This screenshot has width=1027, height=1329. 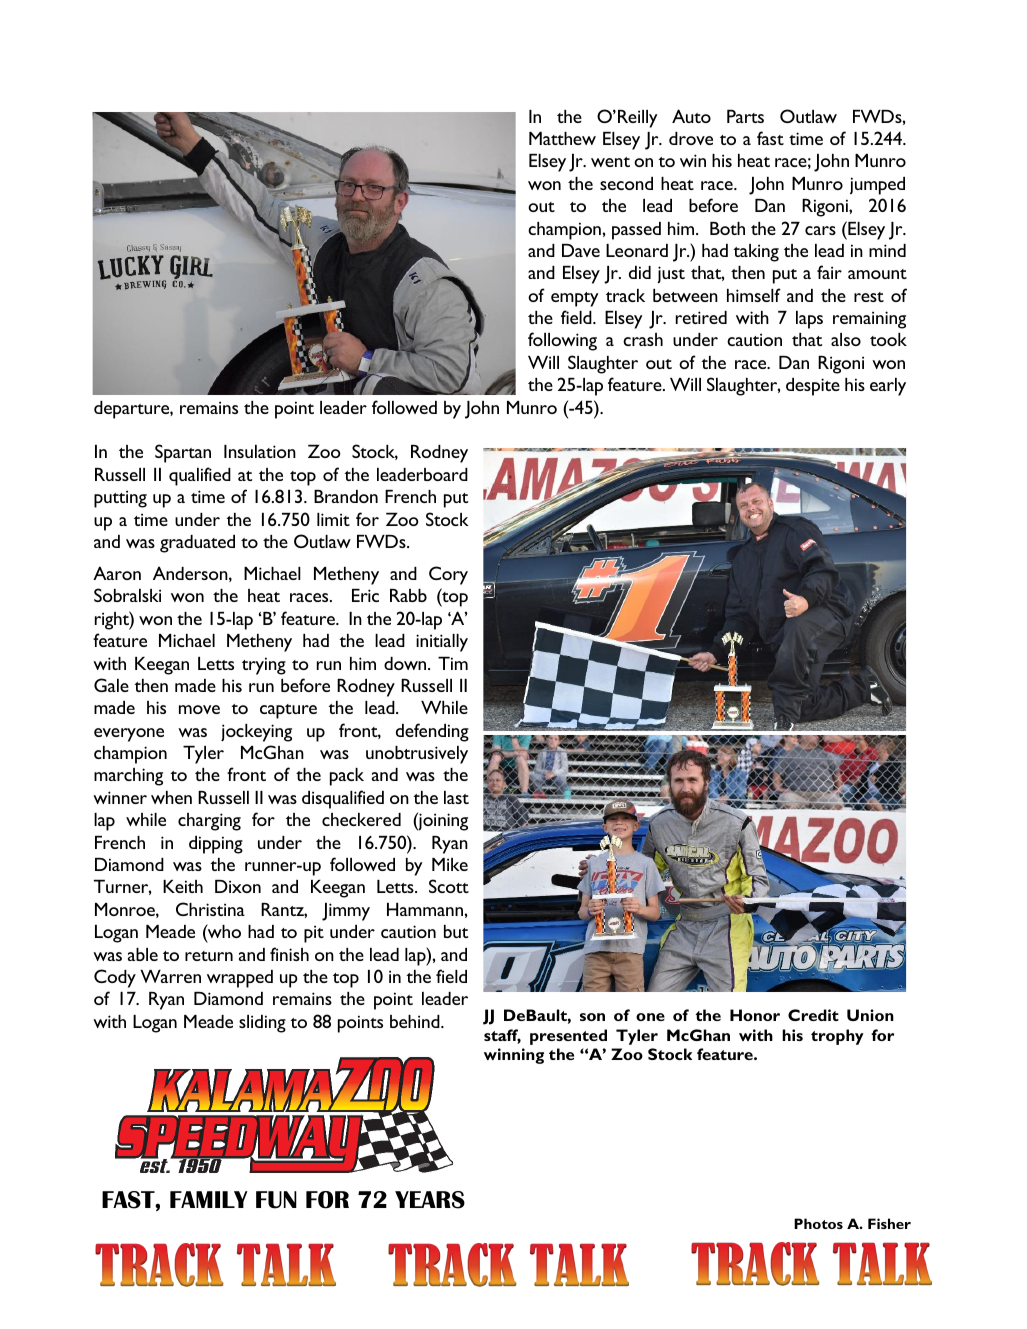 What do you see at coordinates (745, 116) in the screenshot?
I see `Parts` at bounding box center [745, 116].
